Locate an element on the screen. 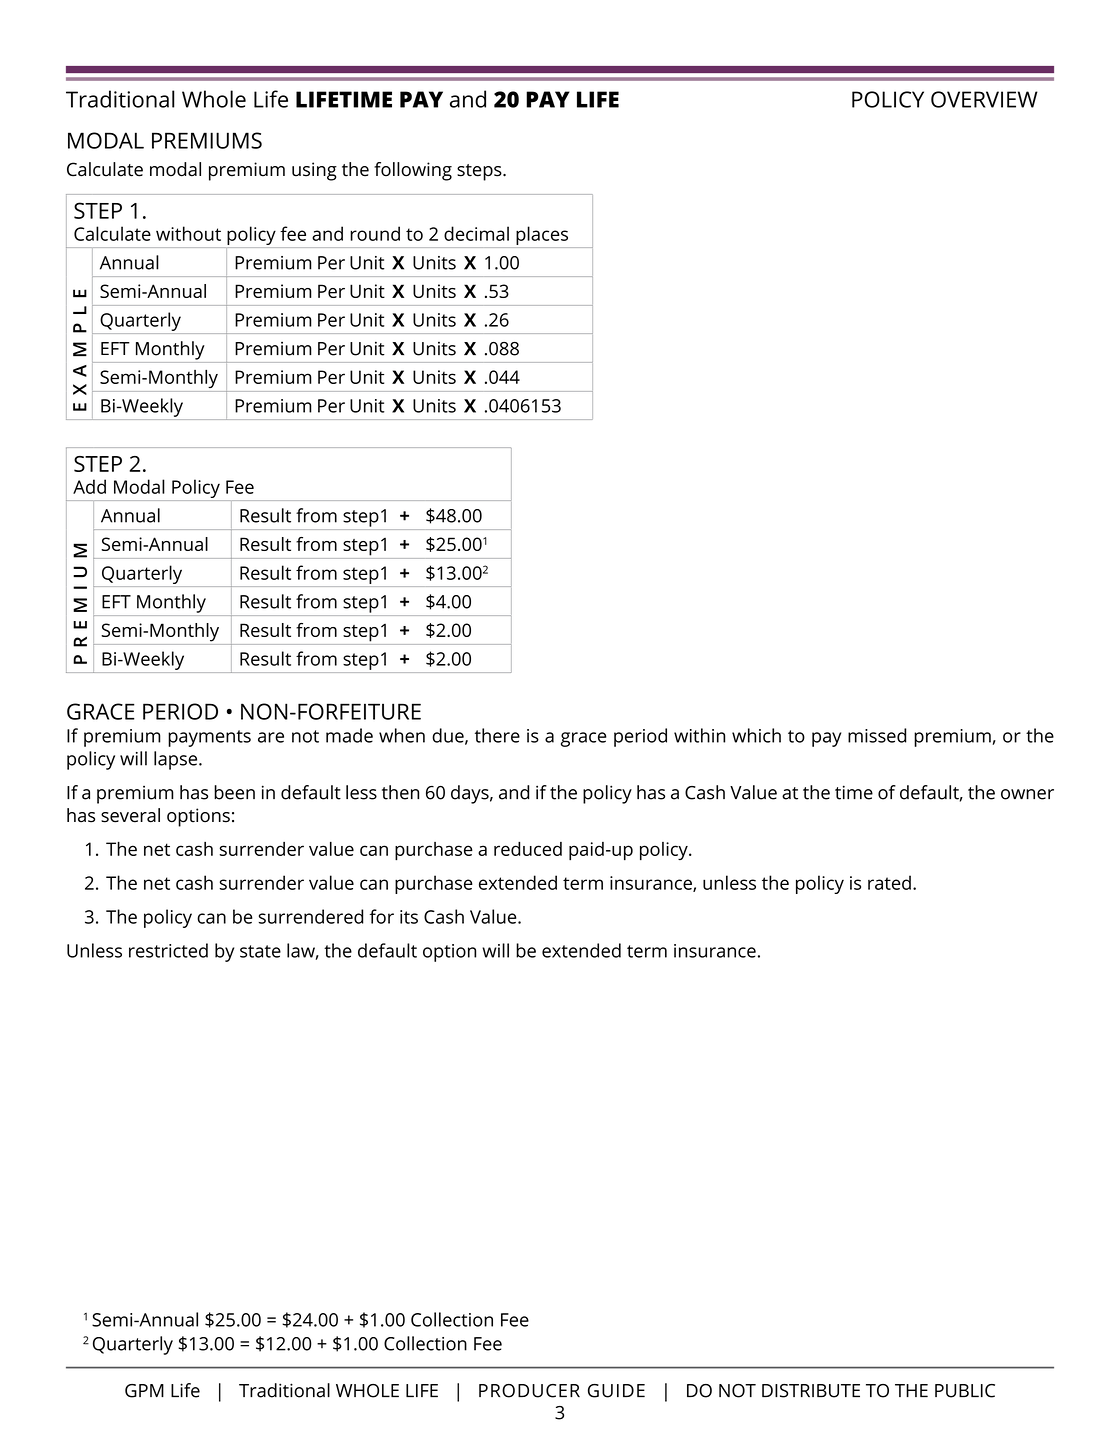  owner is located at coordinates (1027, 794).
